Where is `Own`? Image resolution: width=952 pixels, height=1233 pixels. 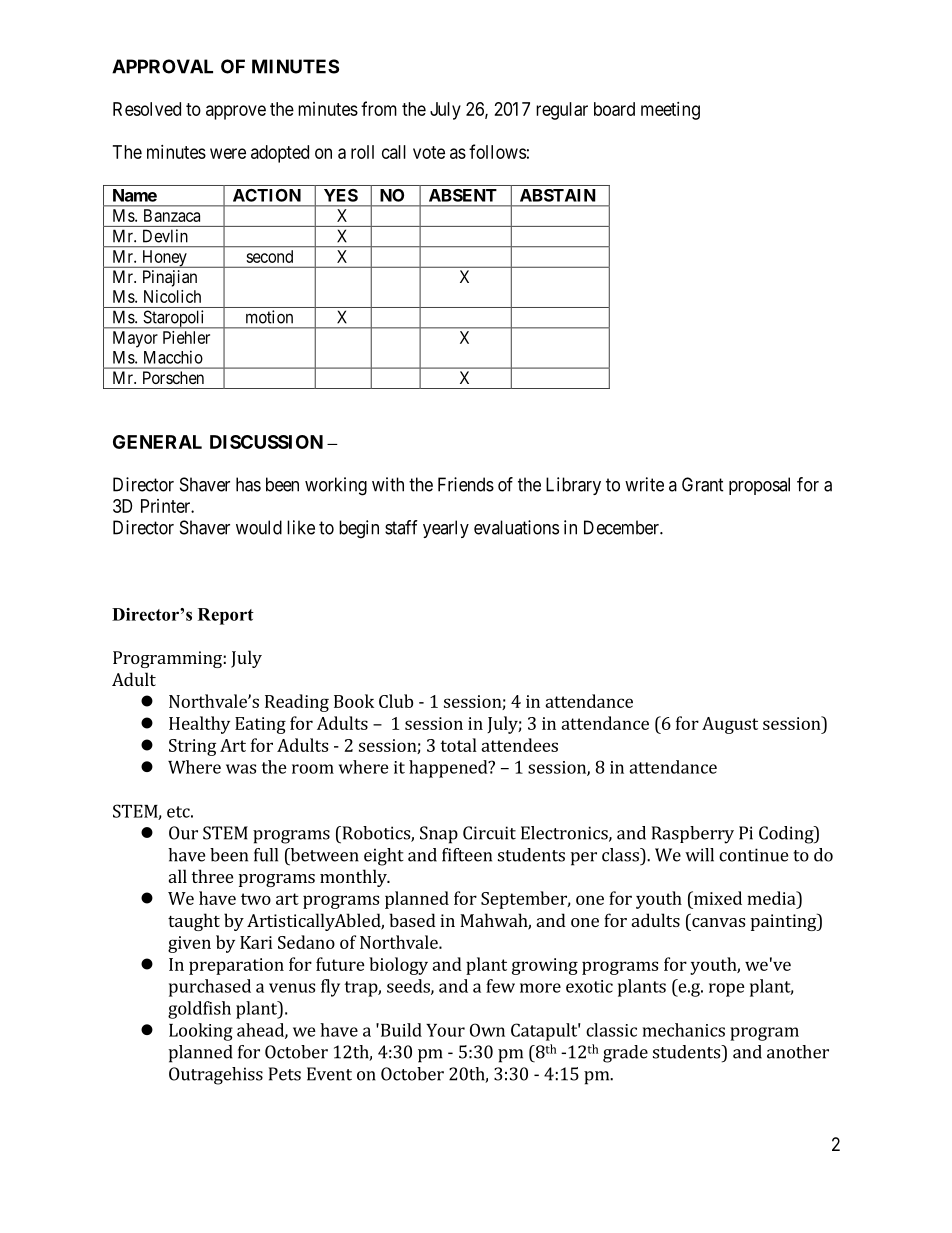
Own is located at coordinates (487, 1030).
